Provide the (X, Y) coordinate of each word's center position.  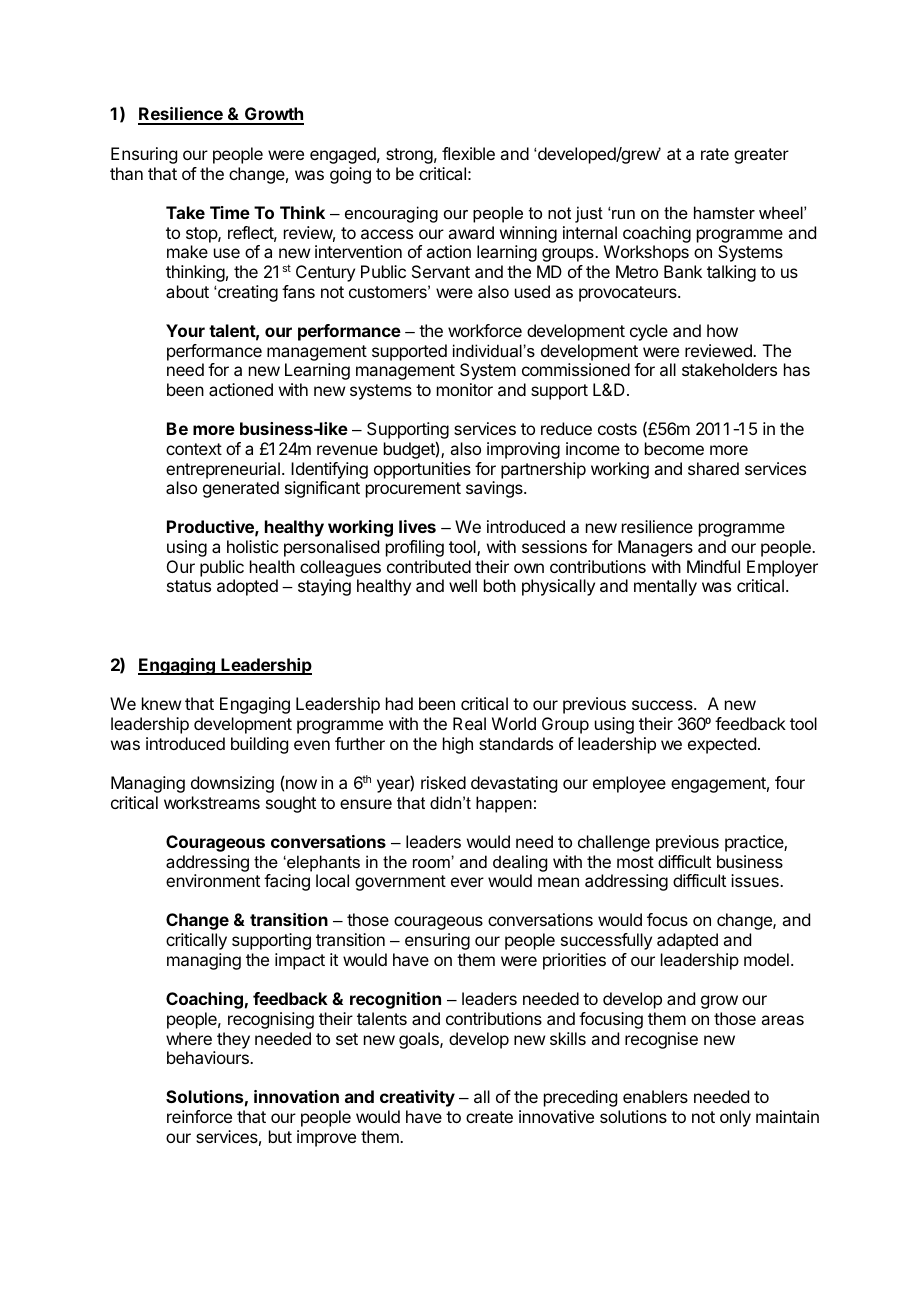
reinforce (199, 1116)
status (189, 586)
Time (230, 212)
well (463, 585)
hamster (724, 212)
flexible (468, 153)
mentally (665, 587)
